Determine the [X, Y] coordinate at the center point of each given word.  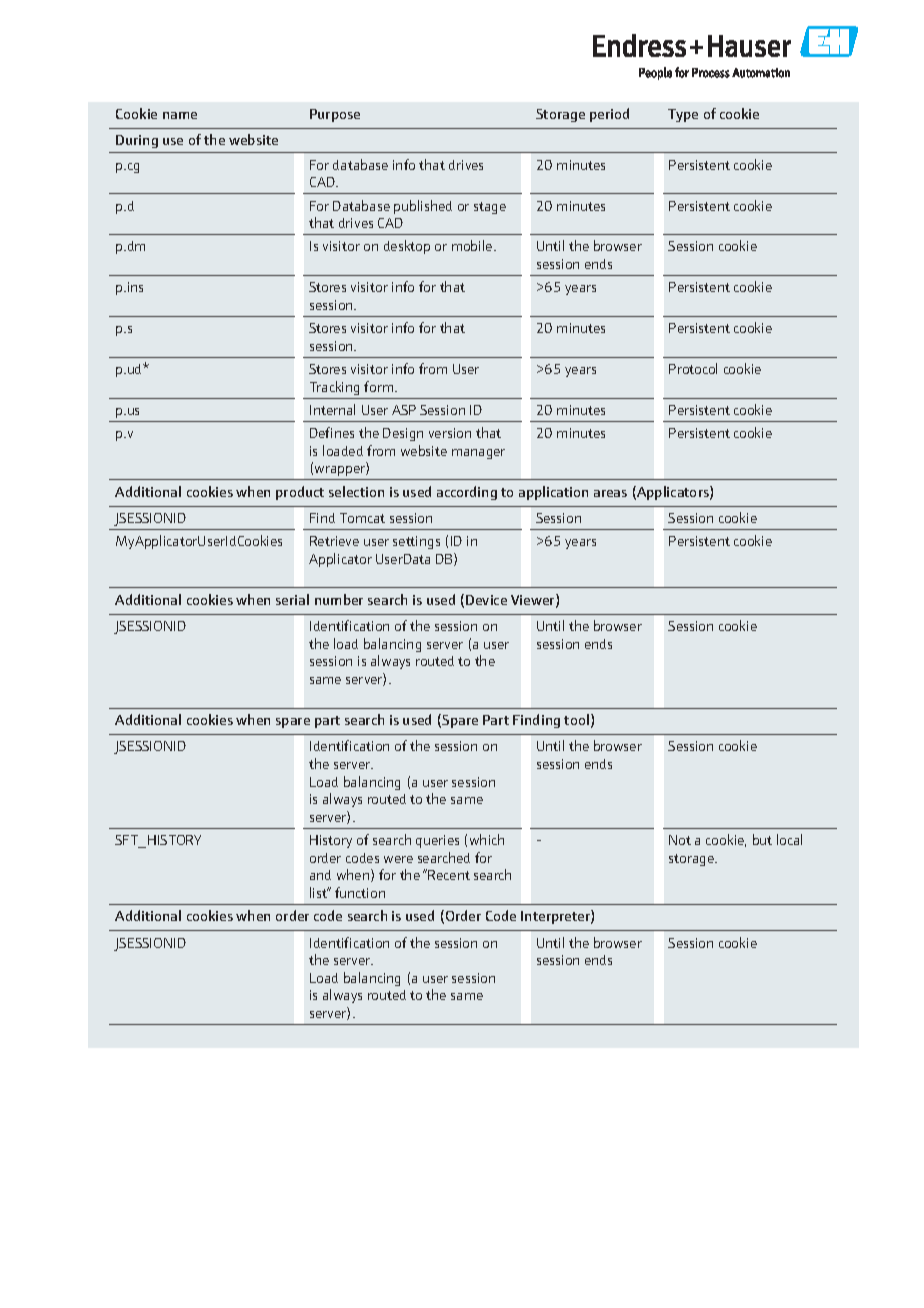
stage [490, 208]
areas [610, 493]
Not [680, 840]
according [467, 493]
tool [576, 719]
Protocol [693, 368]
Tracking [334, 388]
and [320, 875]
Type [683, 115]
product [300, 493]
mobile [473, 245]
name [180, 115]
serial [292, 599]
